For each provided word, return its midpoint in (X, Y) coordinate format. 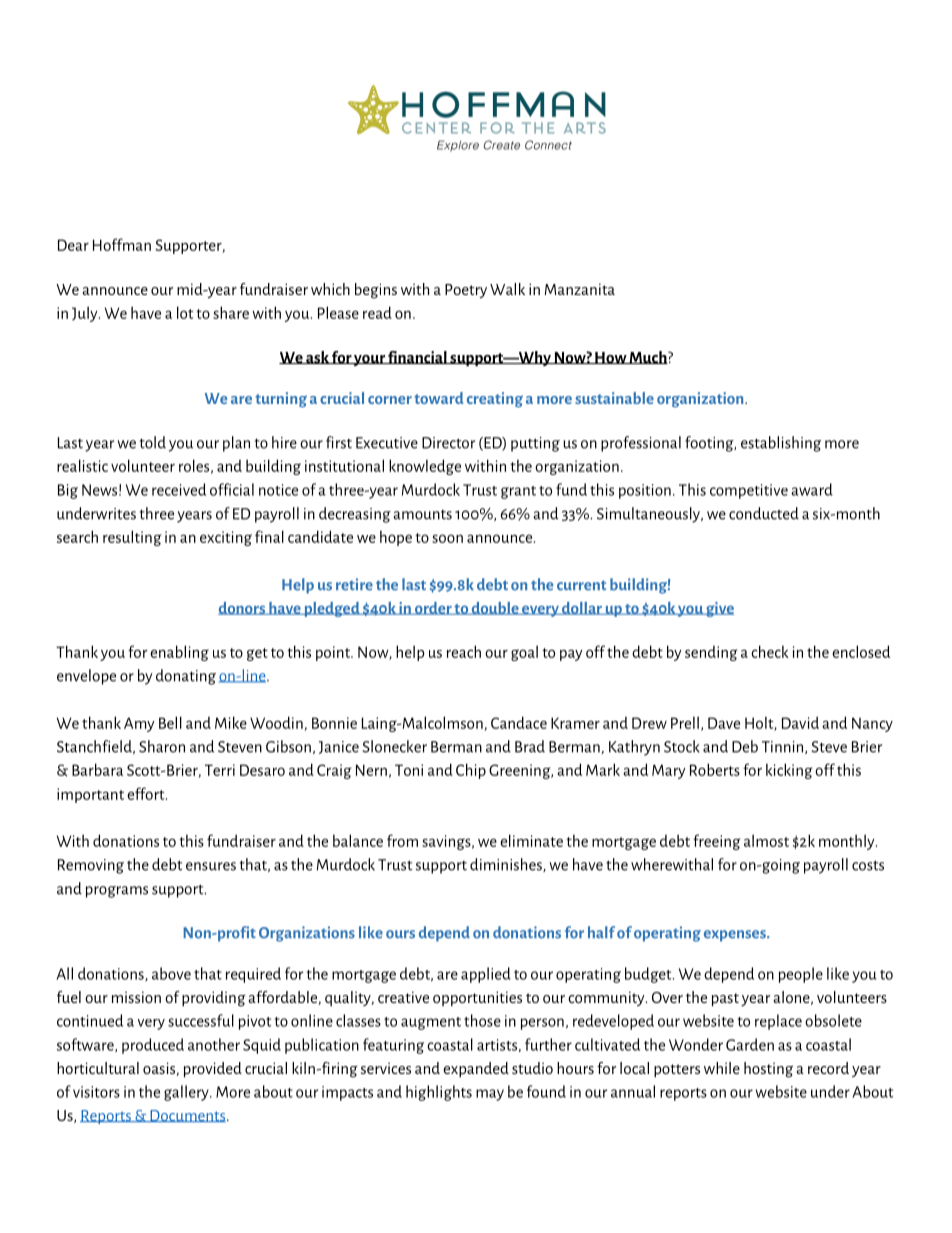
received (179, 489)
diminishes (507, 865)
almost (766, 840)
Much (648, 357)
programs (117, 892)
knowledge (425, 467)
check (770, 651)
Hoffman (122, 244)
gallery (187, 1093)
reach (464, 651)
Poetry (466, 291)
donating (186, 677)
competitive (749, 491)
